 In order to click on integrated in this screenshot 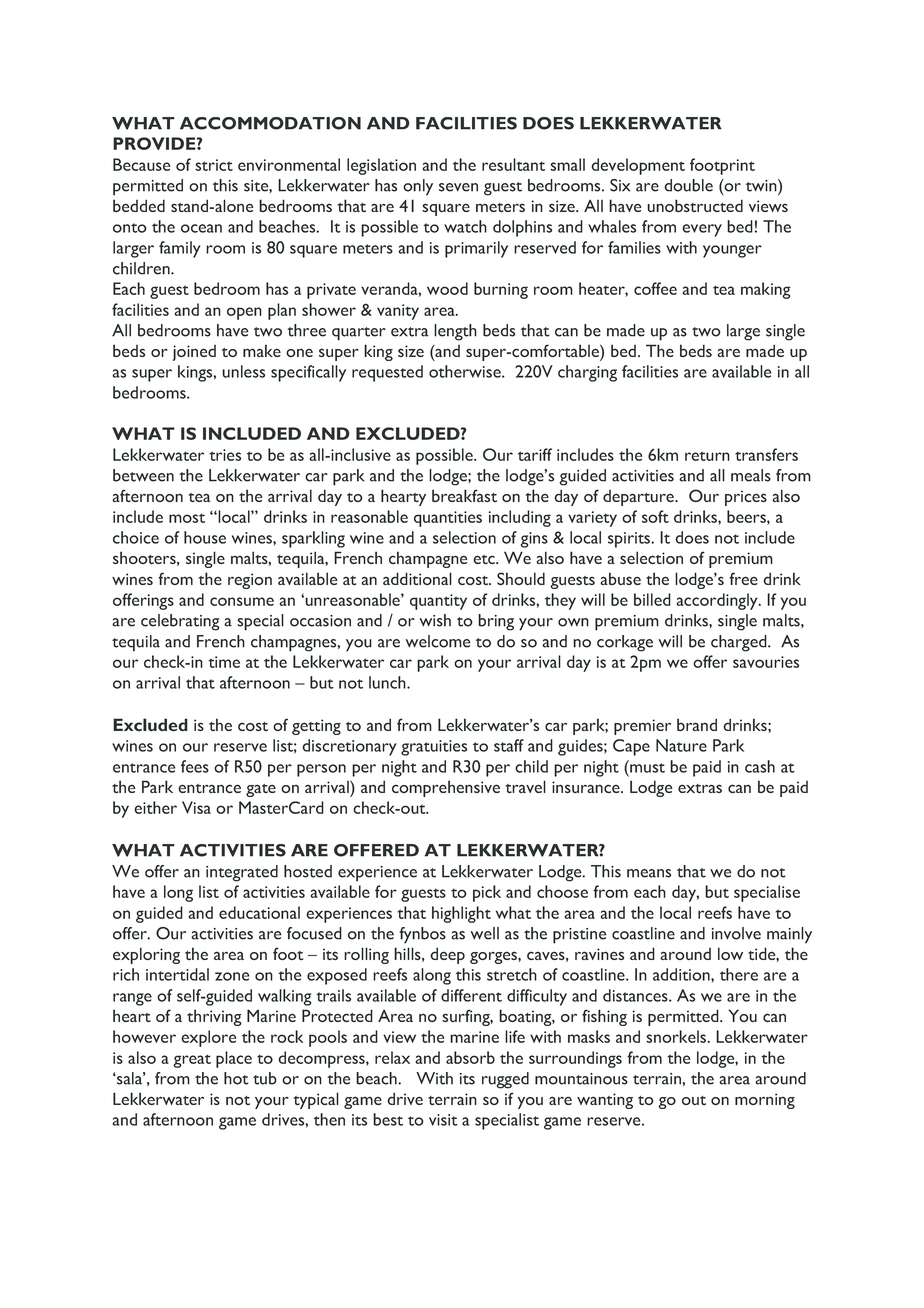, I will do `click(242, 873)`.
